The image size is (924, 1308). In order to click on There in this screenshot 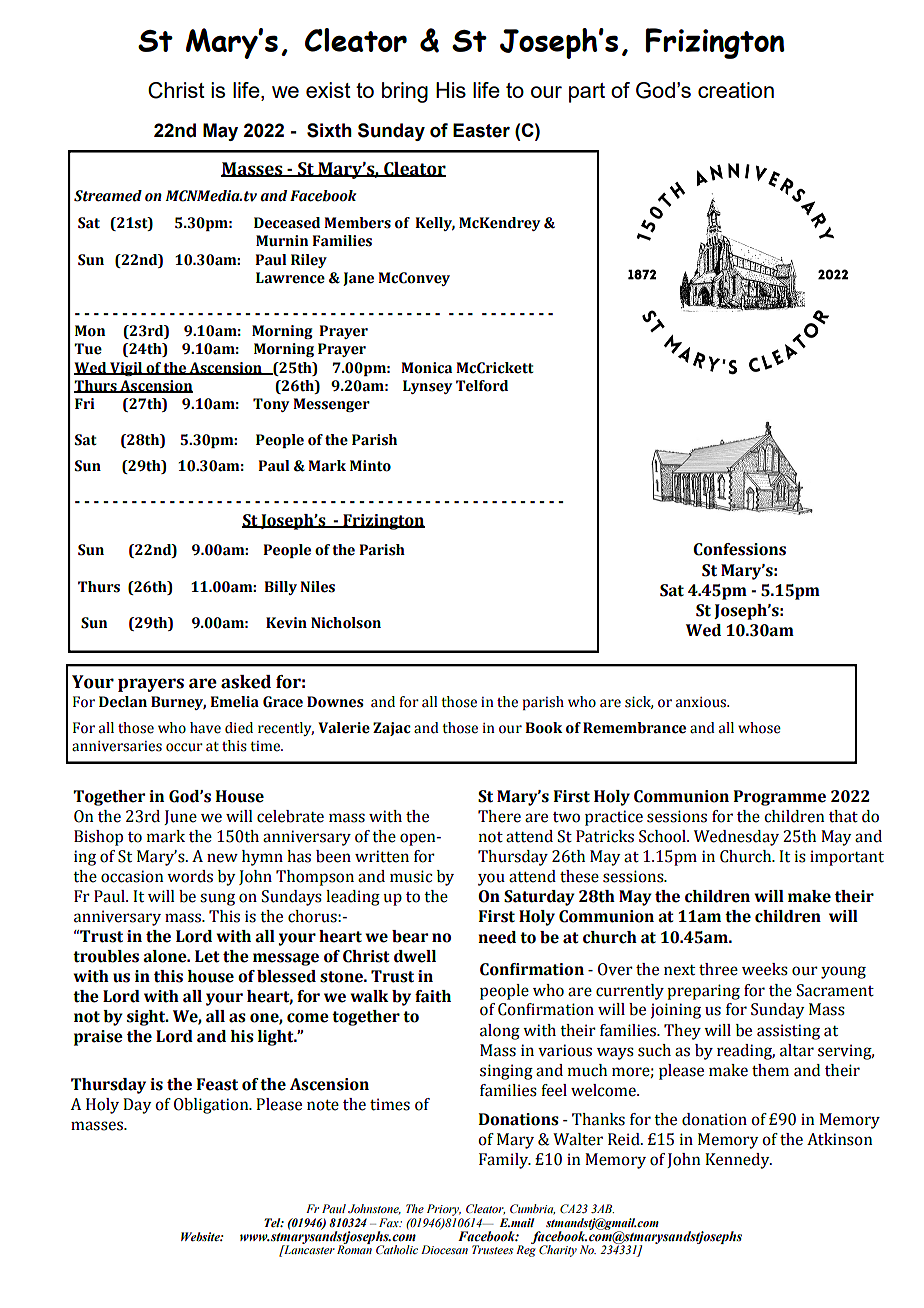, I will do `click(499, 816)`.
